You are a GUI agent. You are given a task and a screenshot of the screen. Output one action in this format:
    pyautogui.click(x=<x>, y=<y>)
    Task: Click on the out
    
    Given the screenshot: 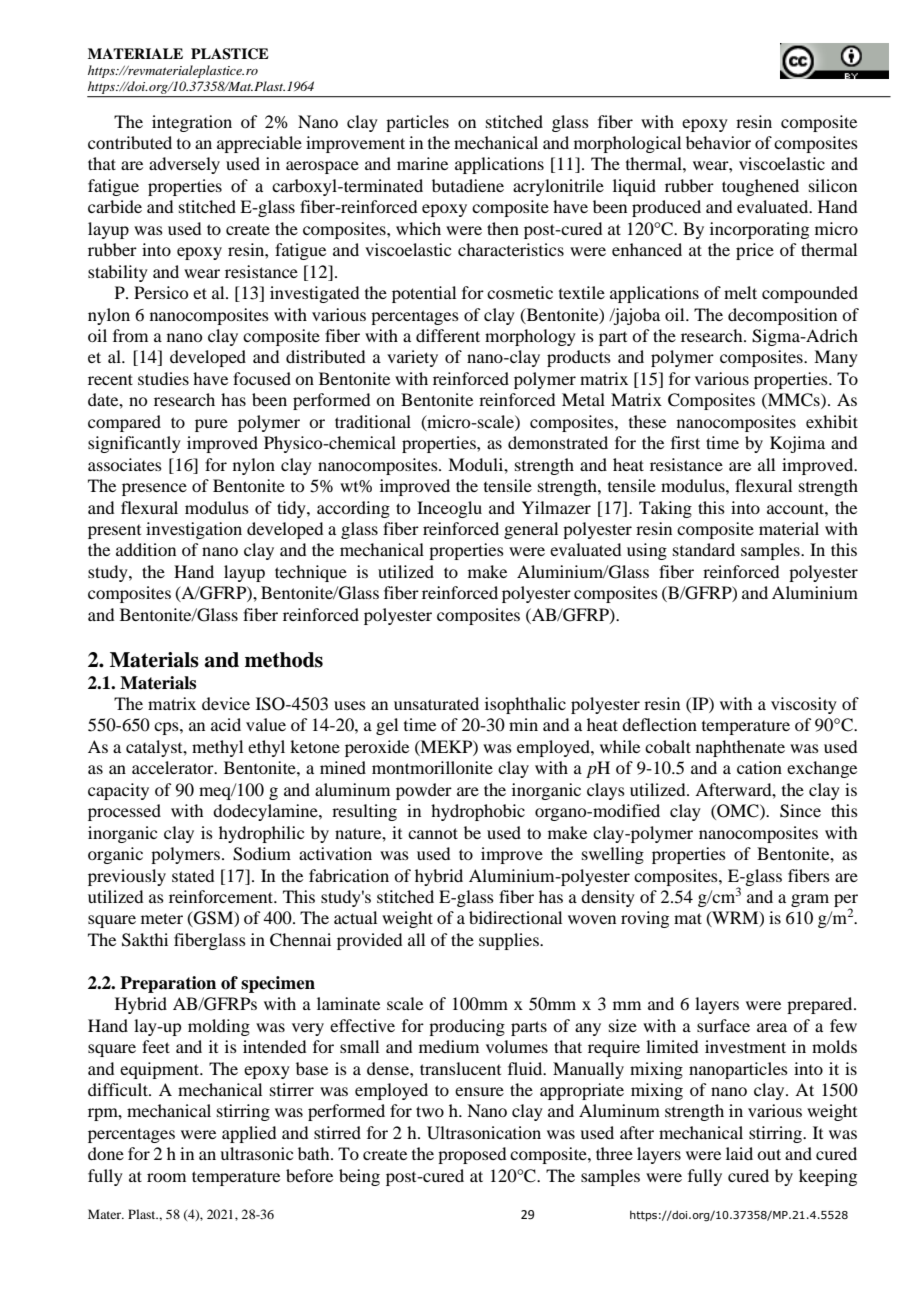 What is the action you would take?
    pyautogui.click(x=769, y=1154)
